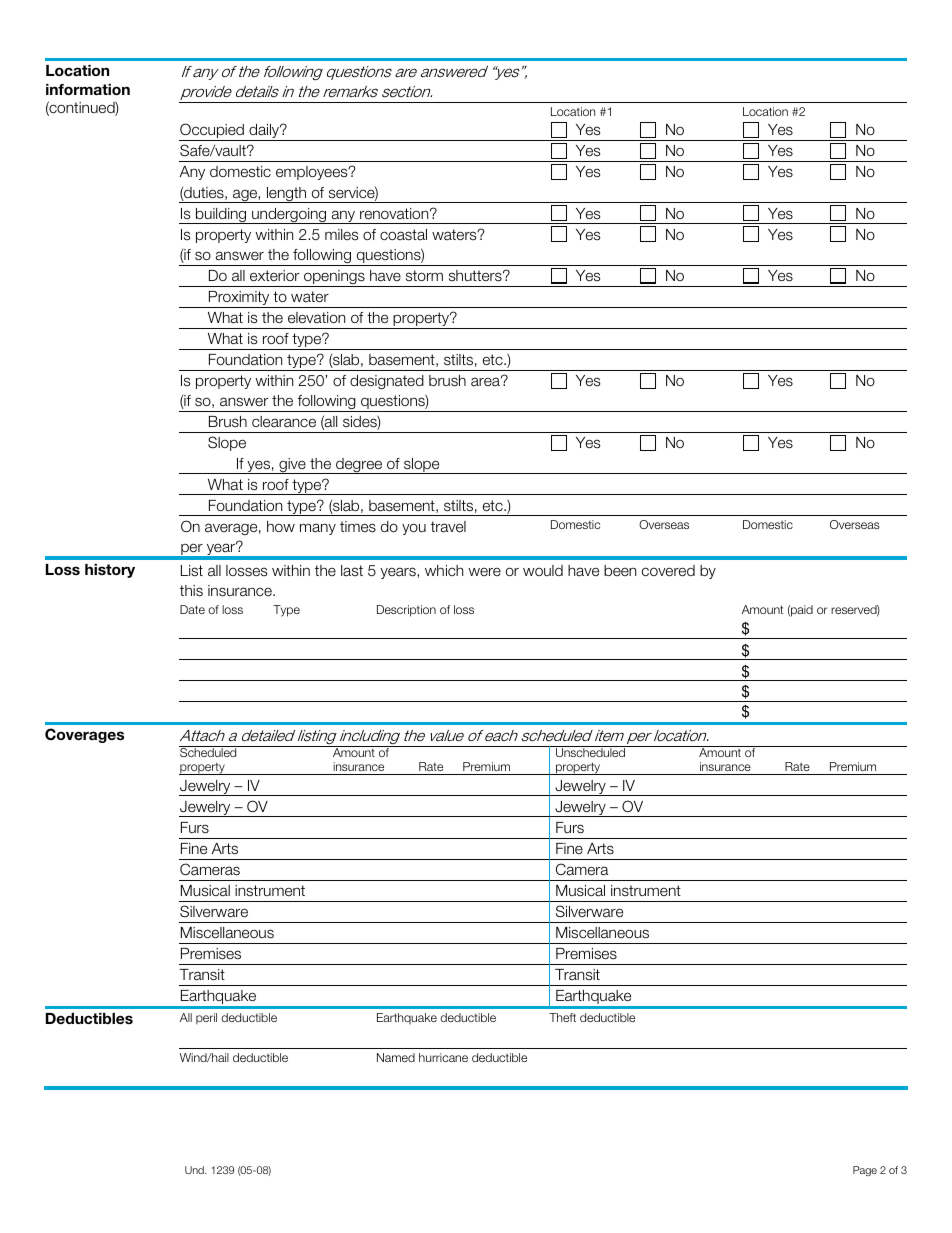  What do you see at coordinates (403, 235) in the screenshot?
I see `coastal` at bounding box center [403, 235].
